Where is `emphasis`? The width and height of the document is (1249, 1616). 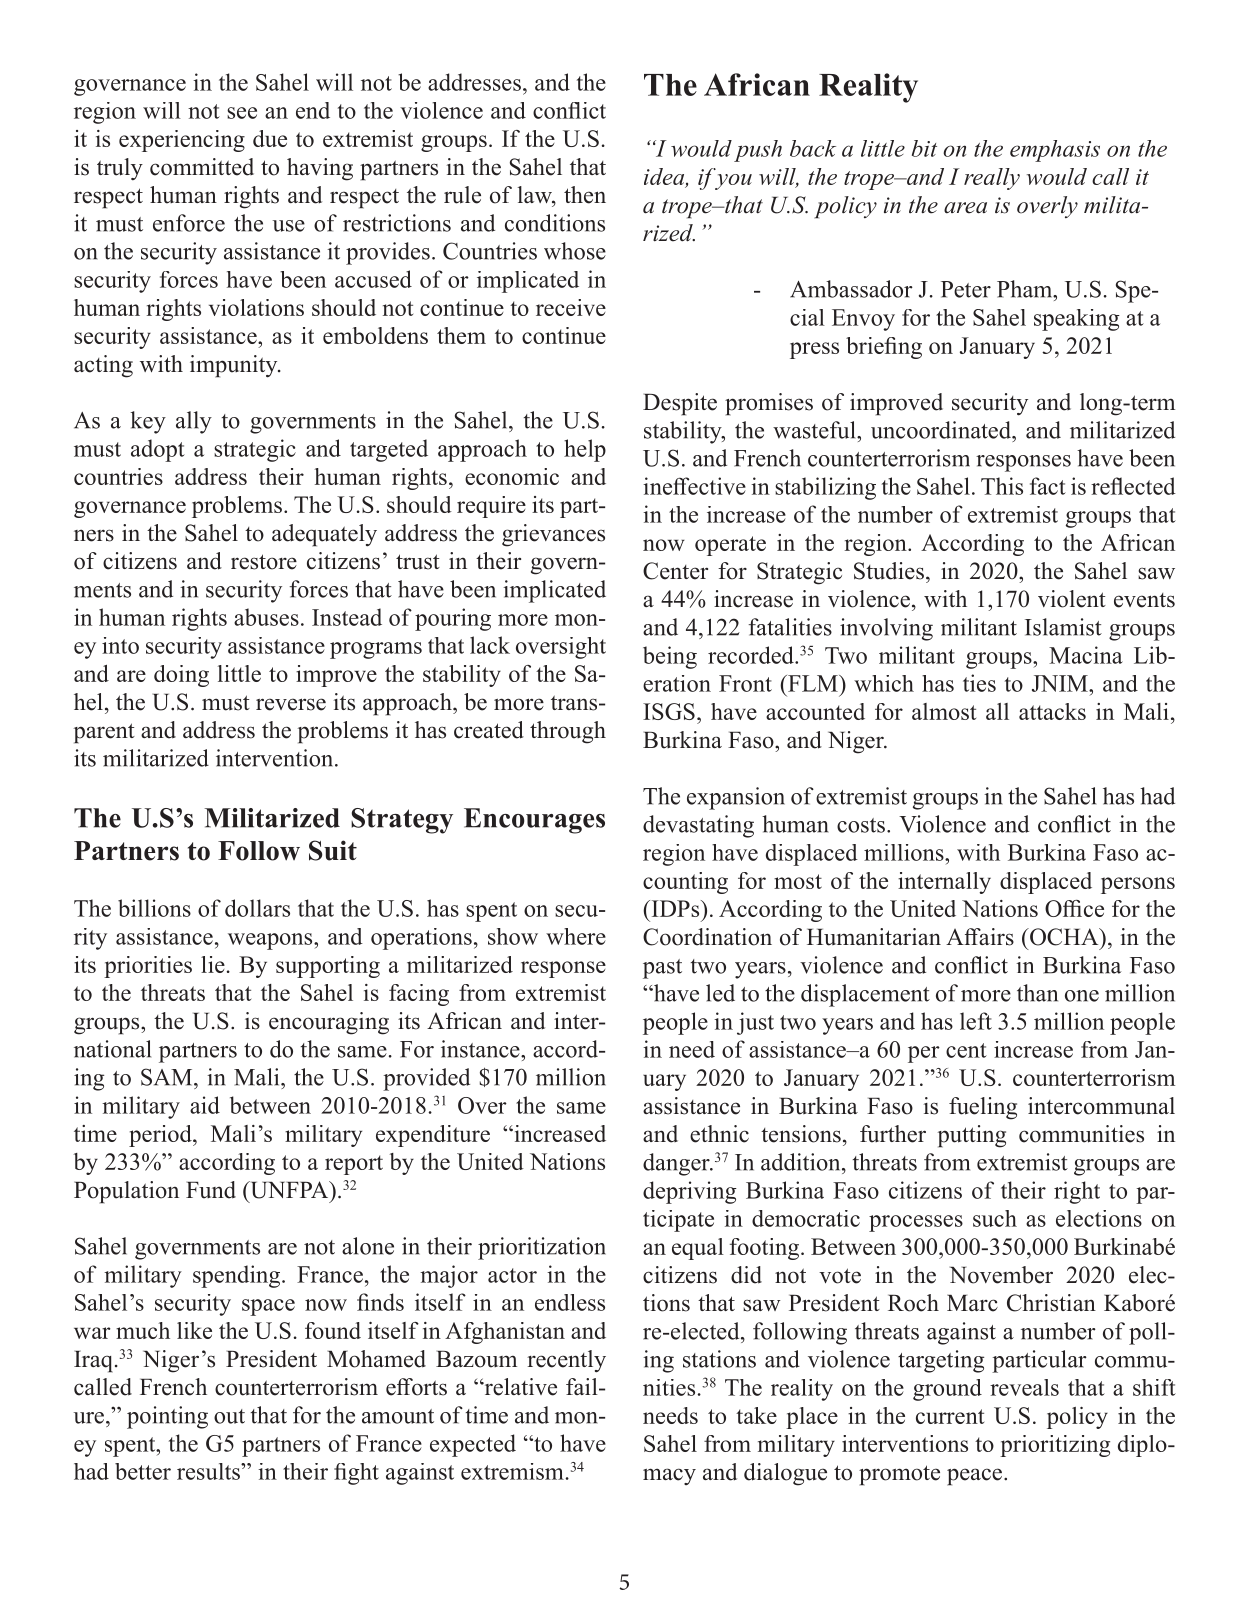 emphasis is located at coordinates (1055, 151).
